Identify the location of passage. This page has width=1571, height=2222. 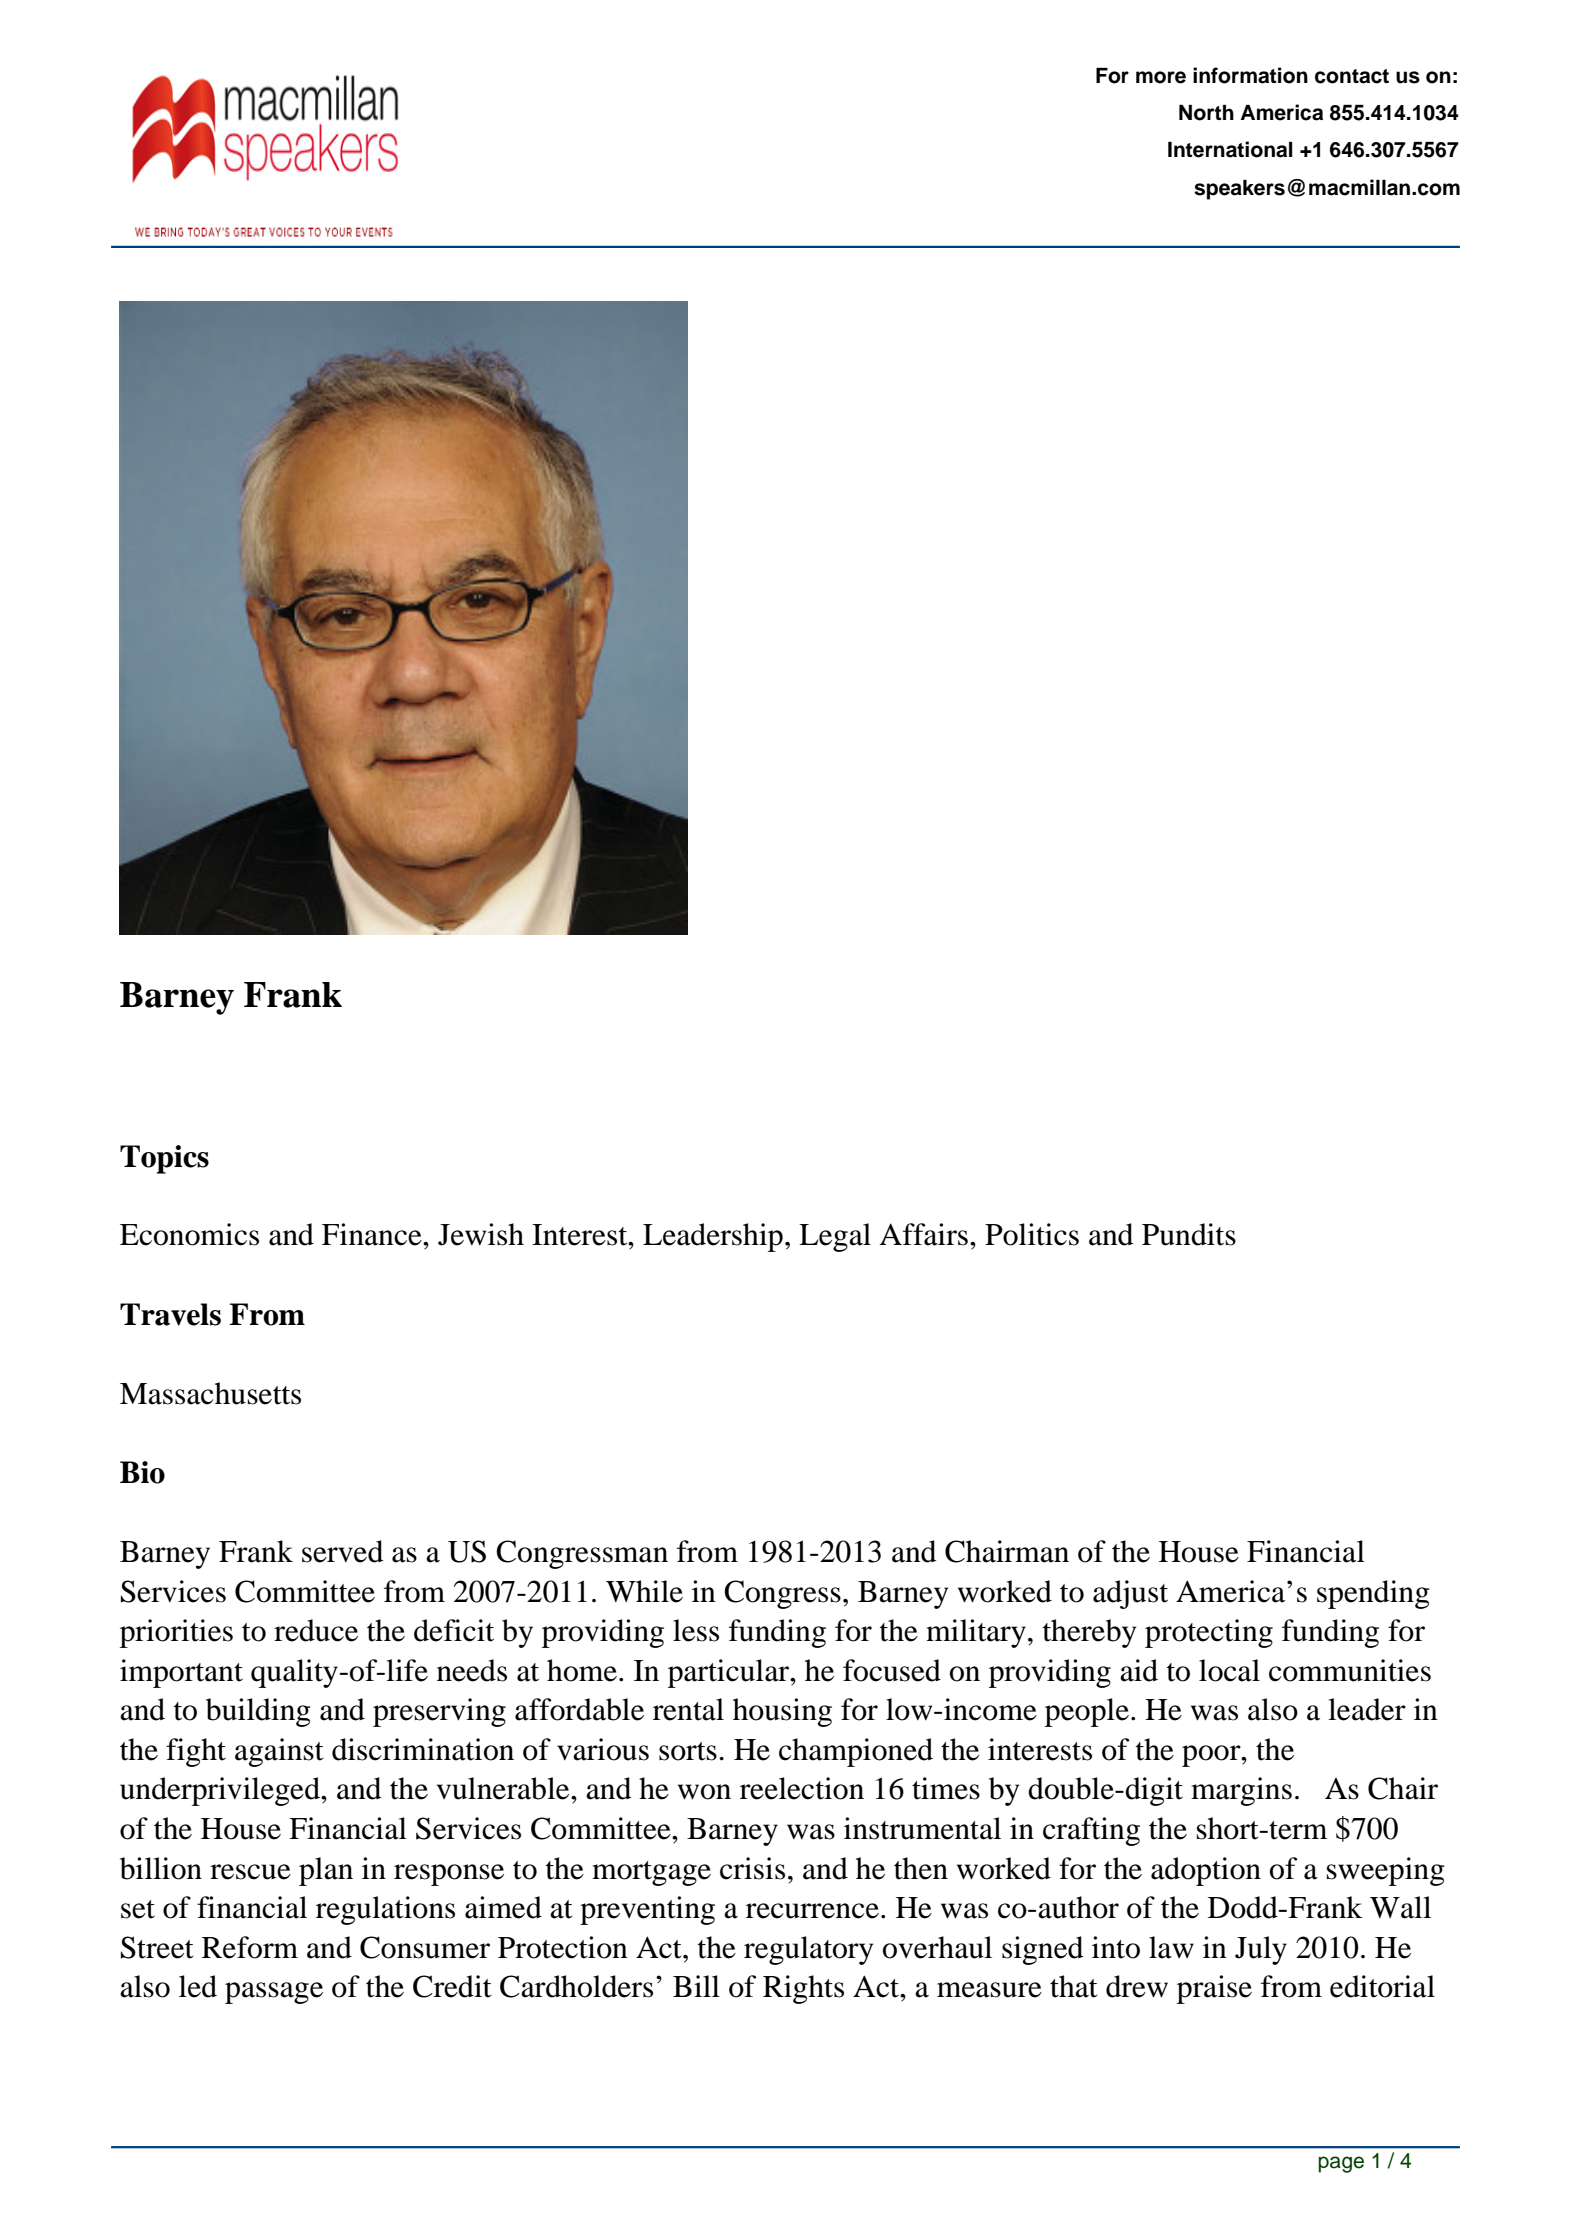
(274, 1993).
